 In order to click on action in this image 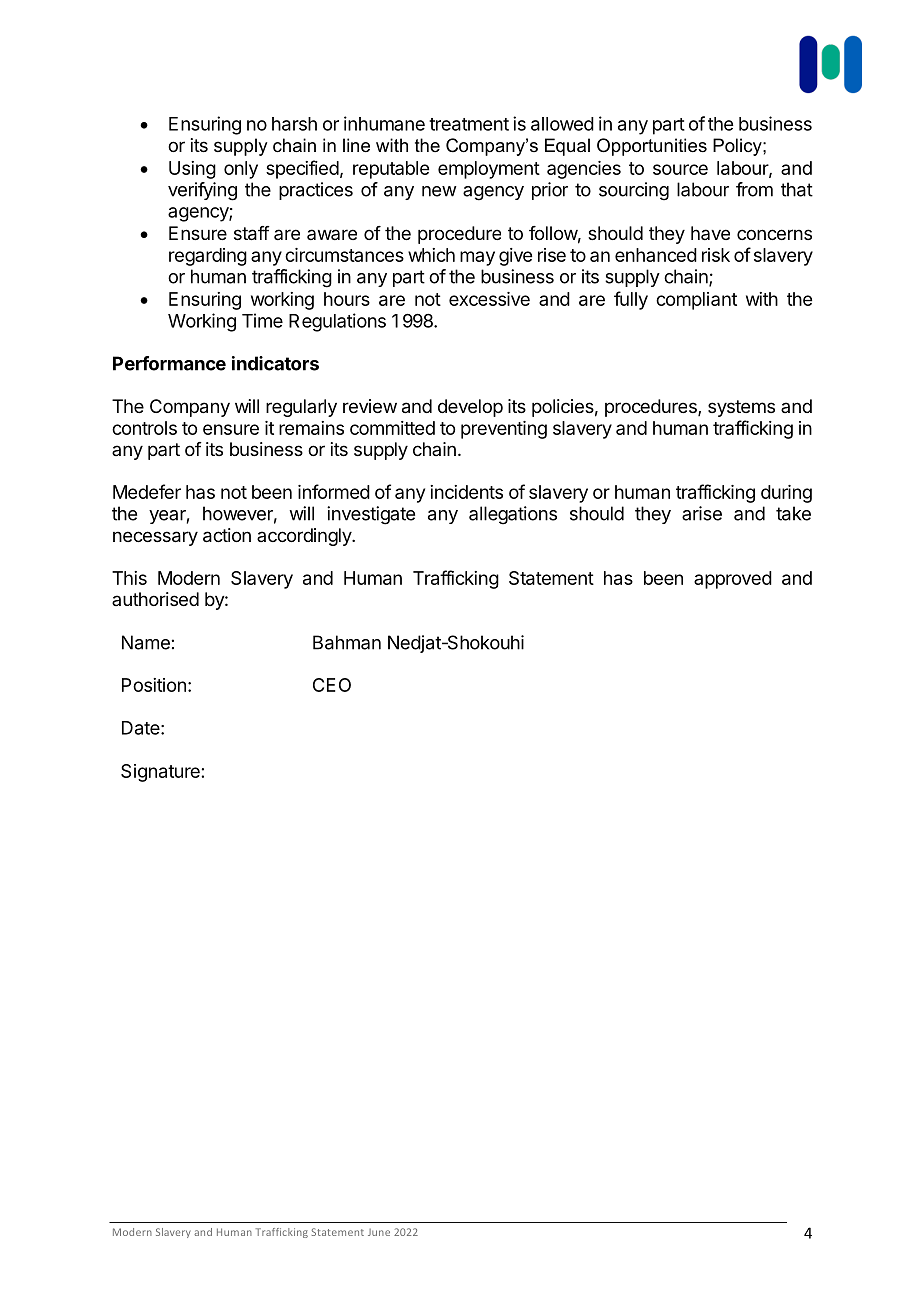, I will do `click(227, 535)`.
